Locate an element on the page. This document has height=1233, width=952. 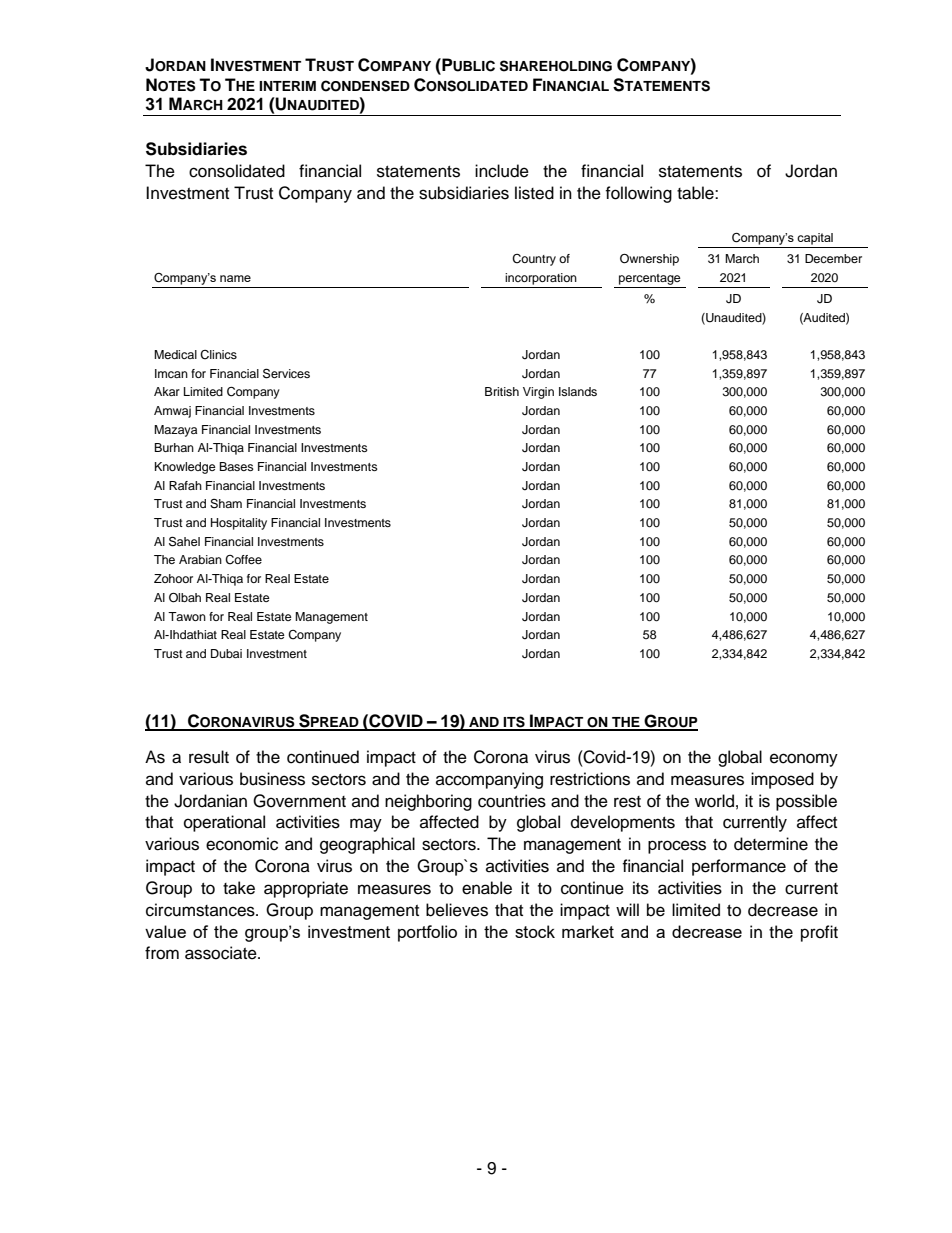
Hospitality is located at coordinates (239, 524).
